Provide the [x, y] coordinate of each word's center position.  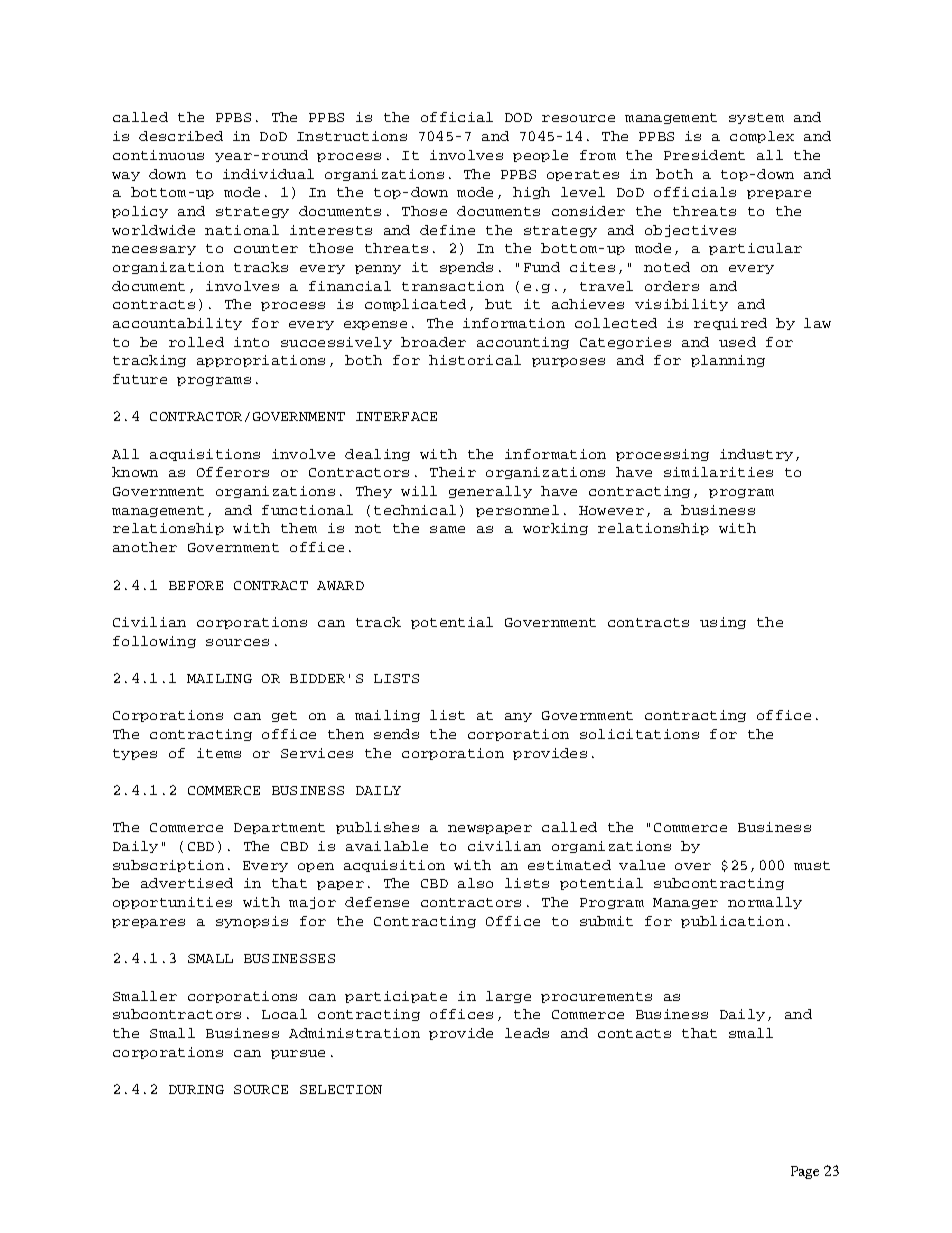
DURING [196, 1089]
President [704, 155]
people [540, 156]
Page [805, 1172]
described [181, 136]
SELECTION [341, 1089]
